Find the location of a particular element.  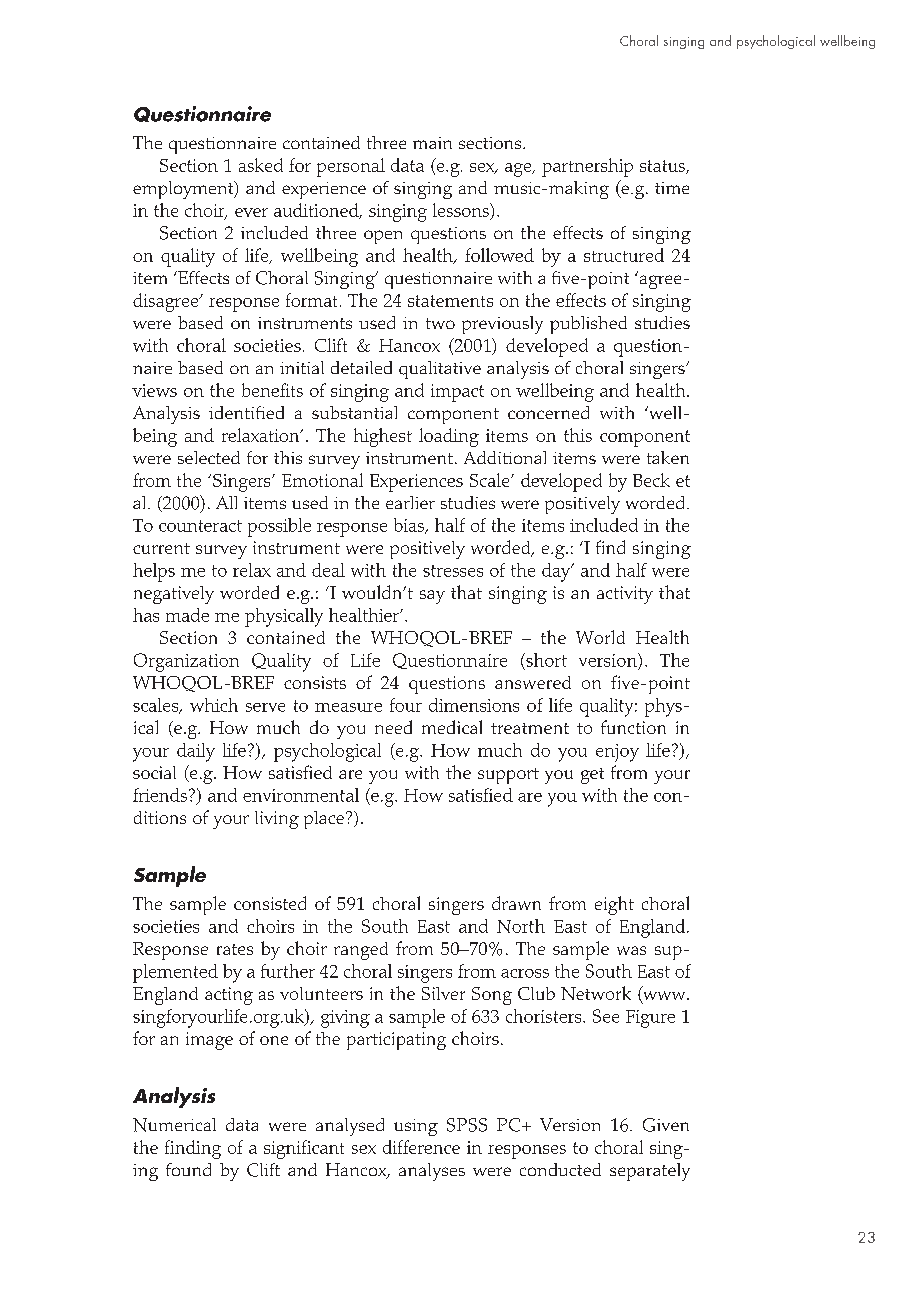

highest is located at coordinates (383, 437).
